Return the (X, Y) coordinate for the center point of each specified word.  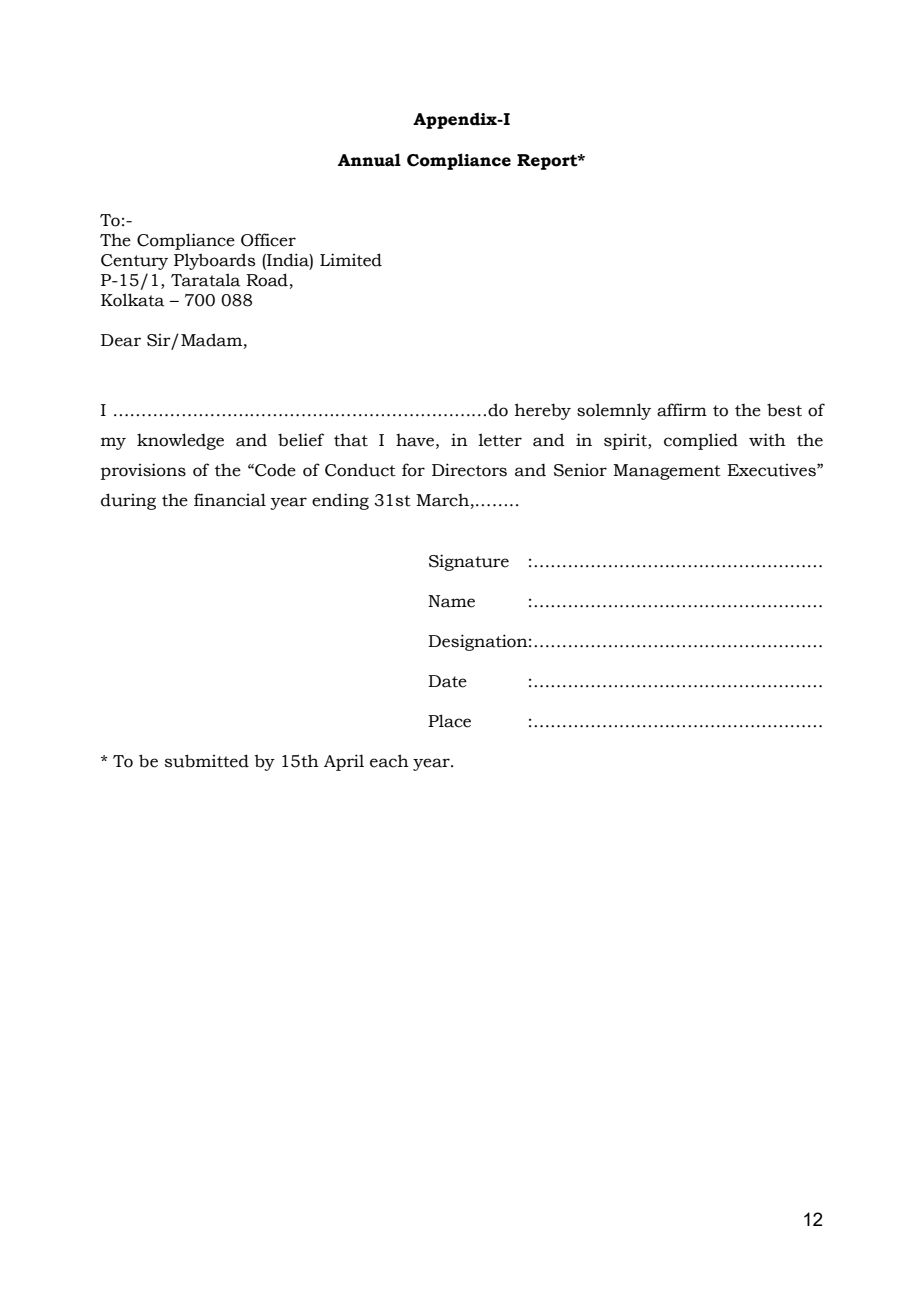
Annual (369, 160)
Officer (268, 240)
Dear (121, 340)
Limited (351, 260)
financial (230, 500)
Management (667, 472)
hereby (543, 411)
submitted (207, 761)
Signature (469, 562)
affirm (682, 410)
